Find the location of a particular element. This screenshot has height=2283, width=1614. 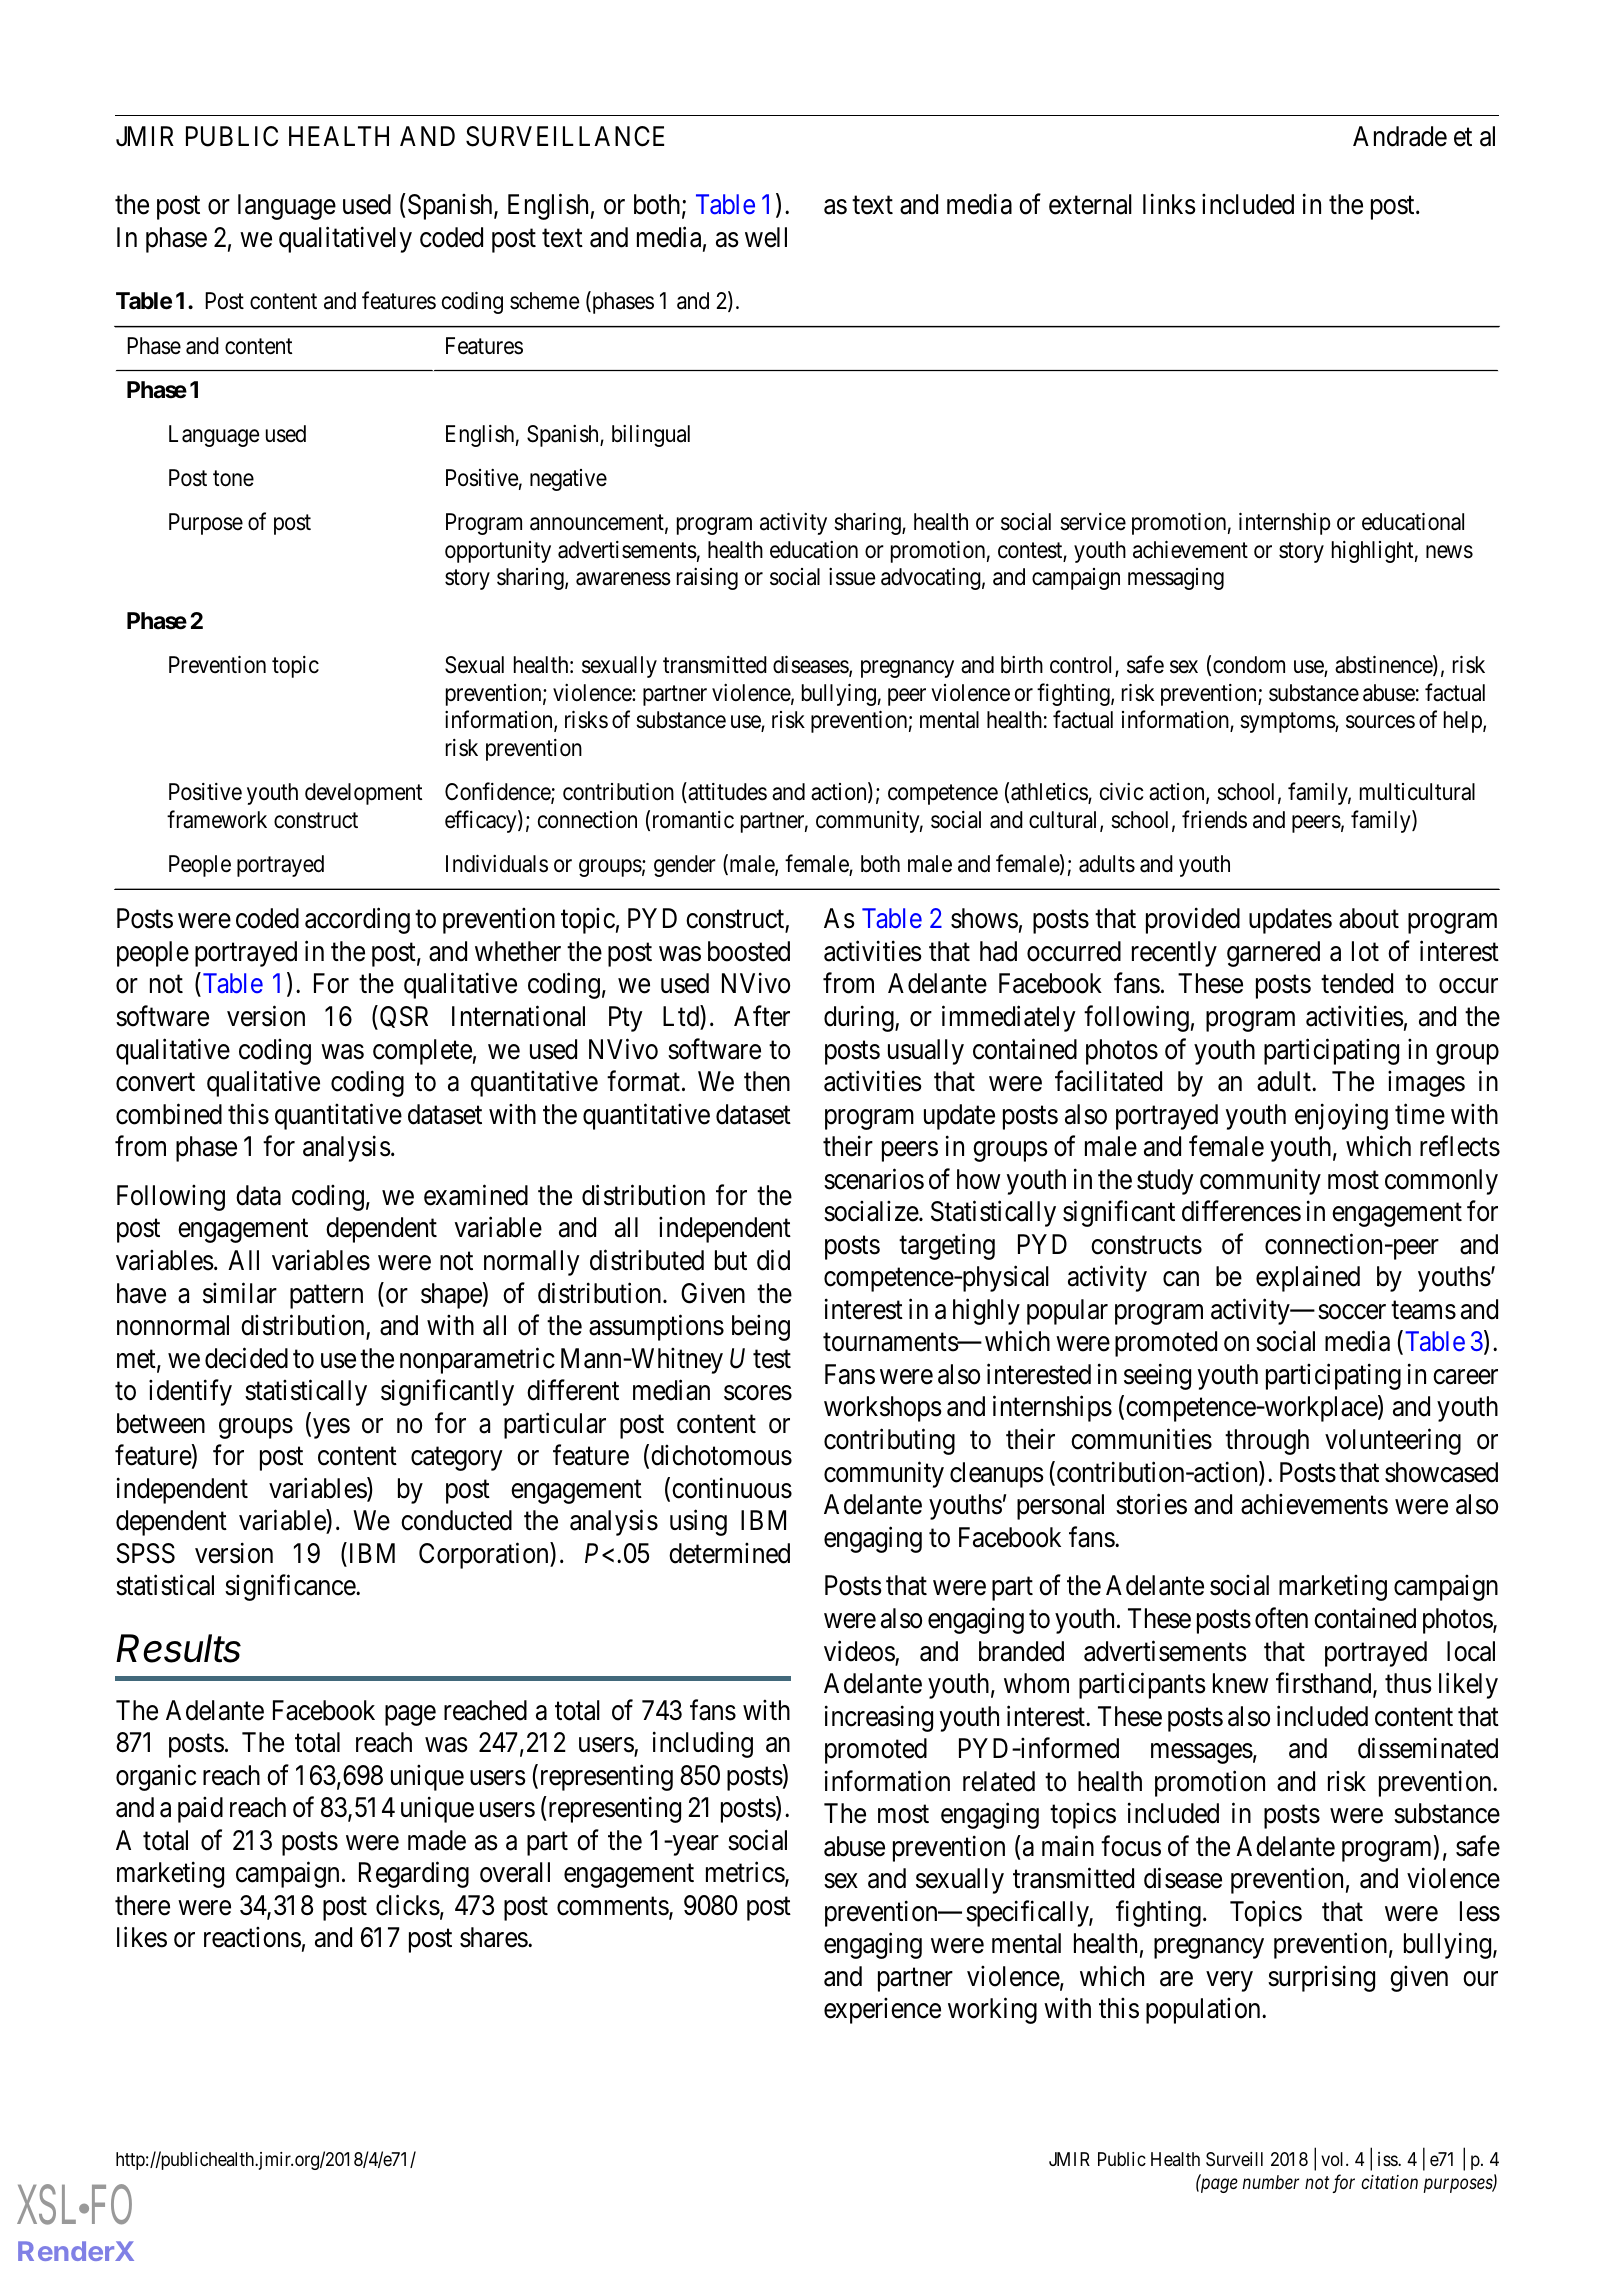

enjoying is located at coordinates (1341, 1116).
